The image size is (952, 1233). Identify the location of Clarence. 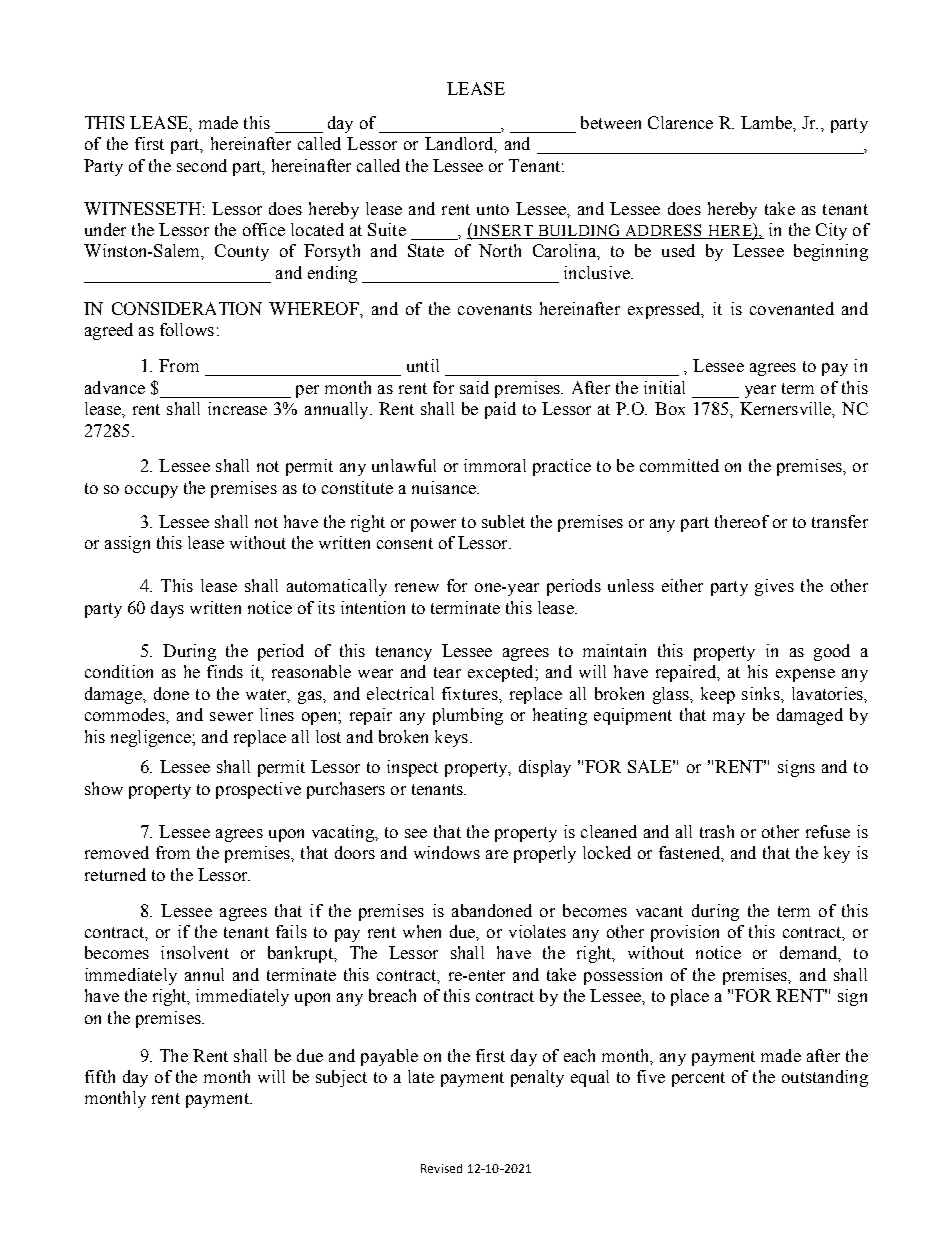
(680, 122).
